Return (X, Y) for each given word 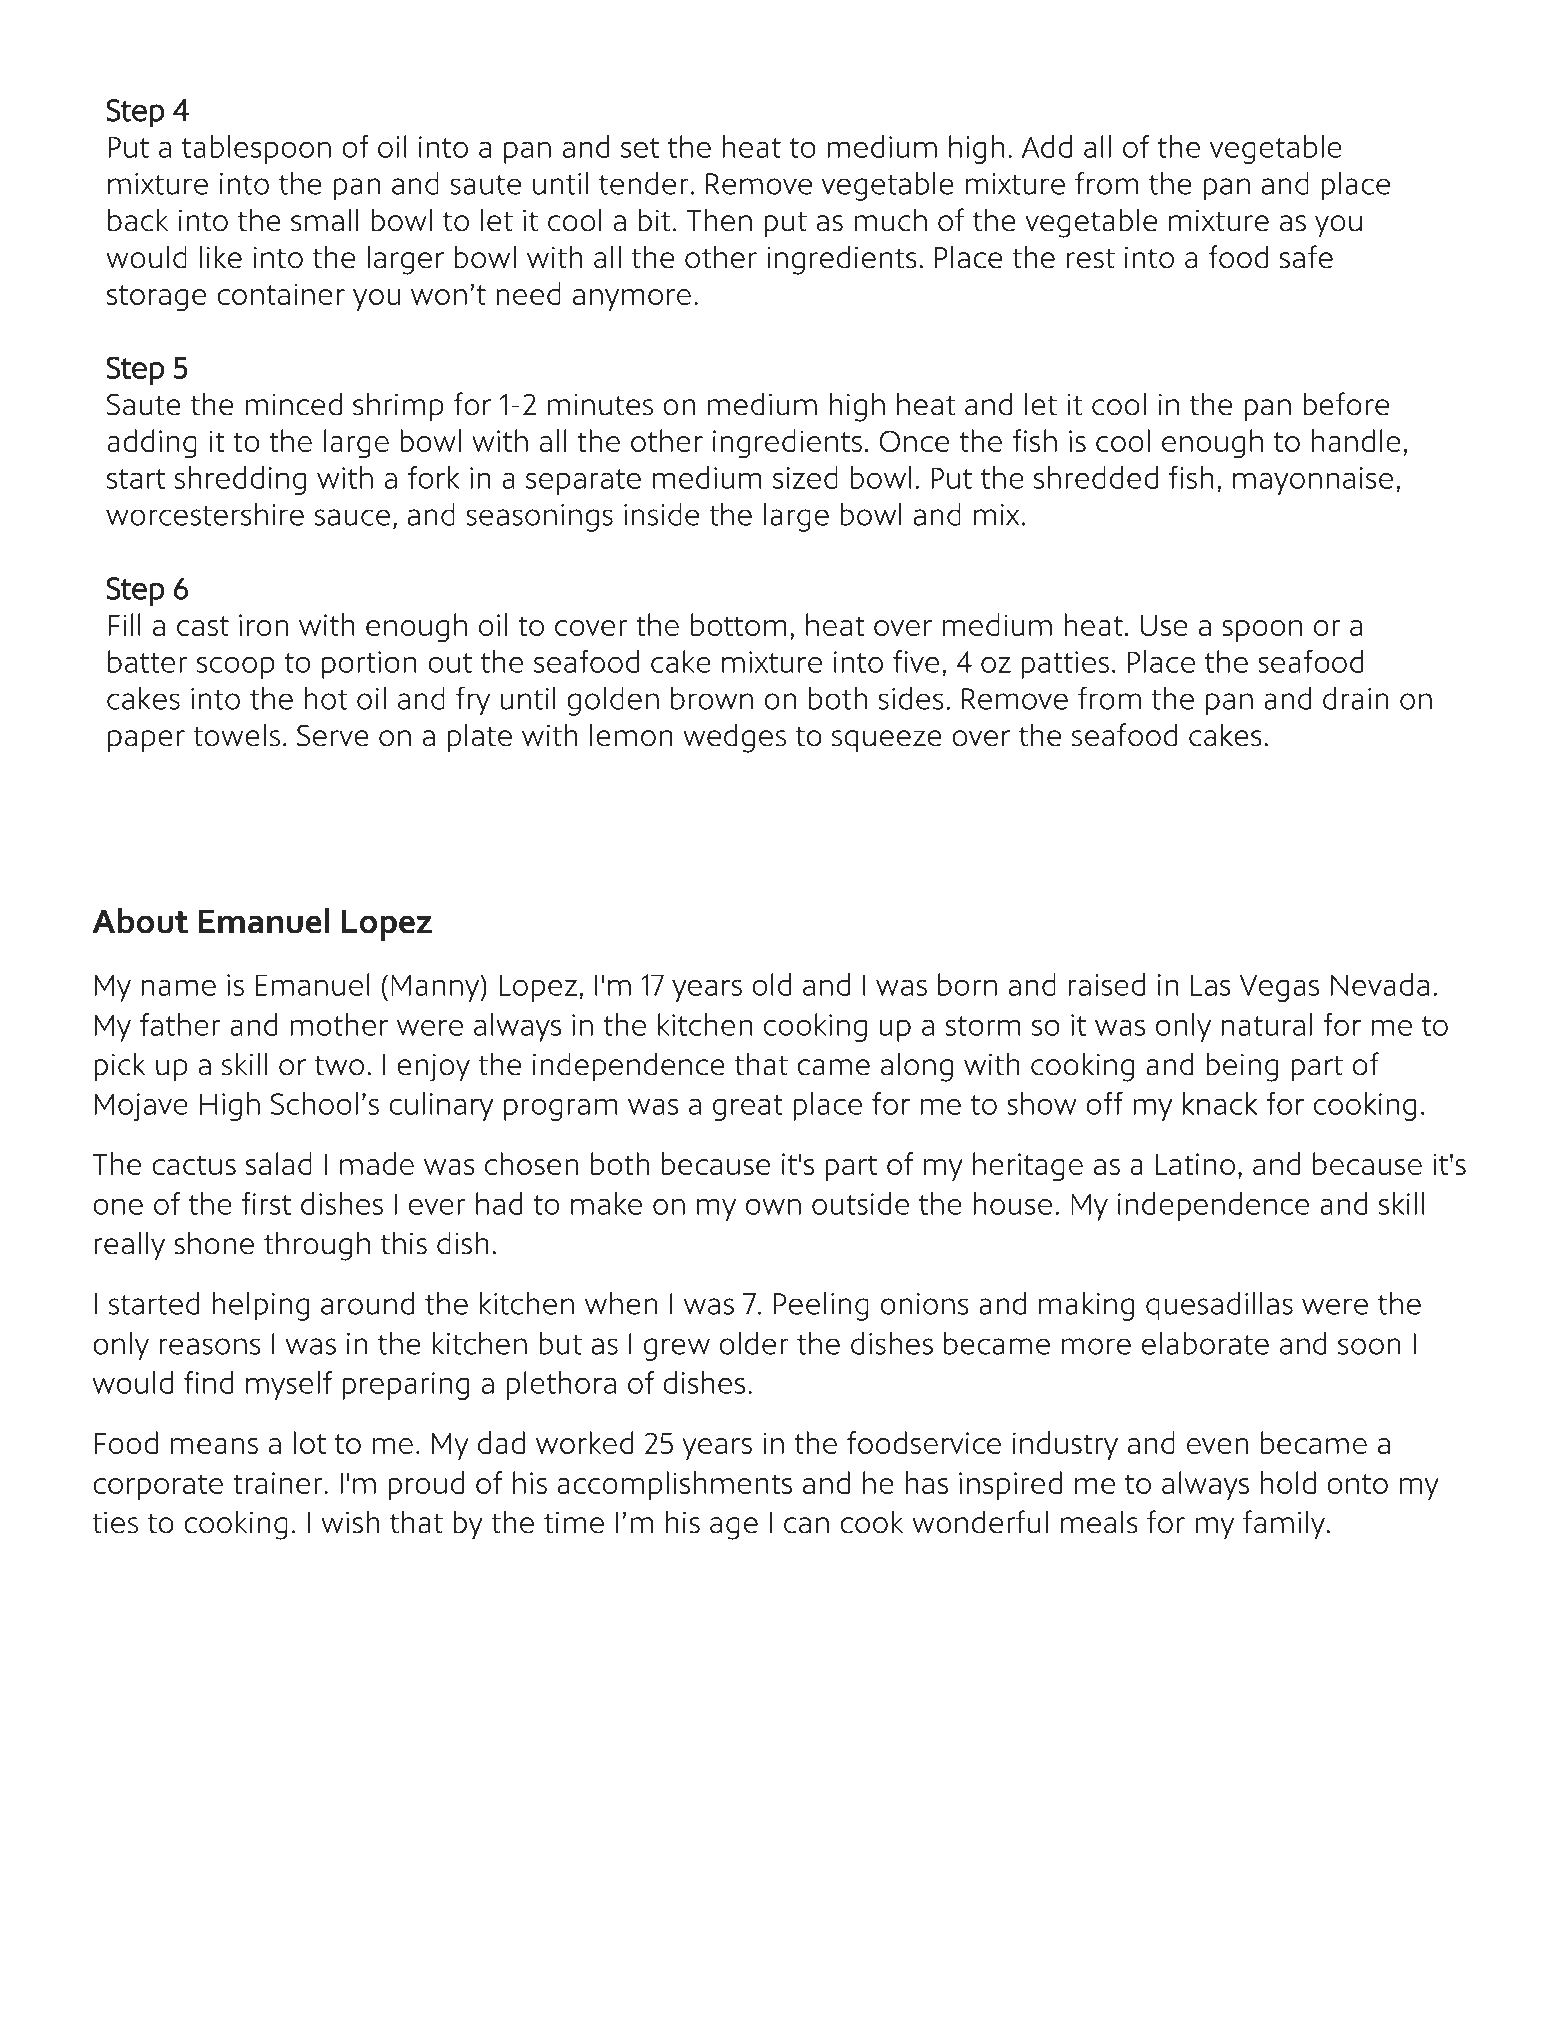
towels (236, 735)
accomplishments (674, 1485)
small (324, 220)
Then (719, 220)
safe (1306, 257)
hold (1288, 1482)
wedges (734, 738)
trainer (279, 1483)
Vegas (1279, 988)
